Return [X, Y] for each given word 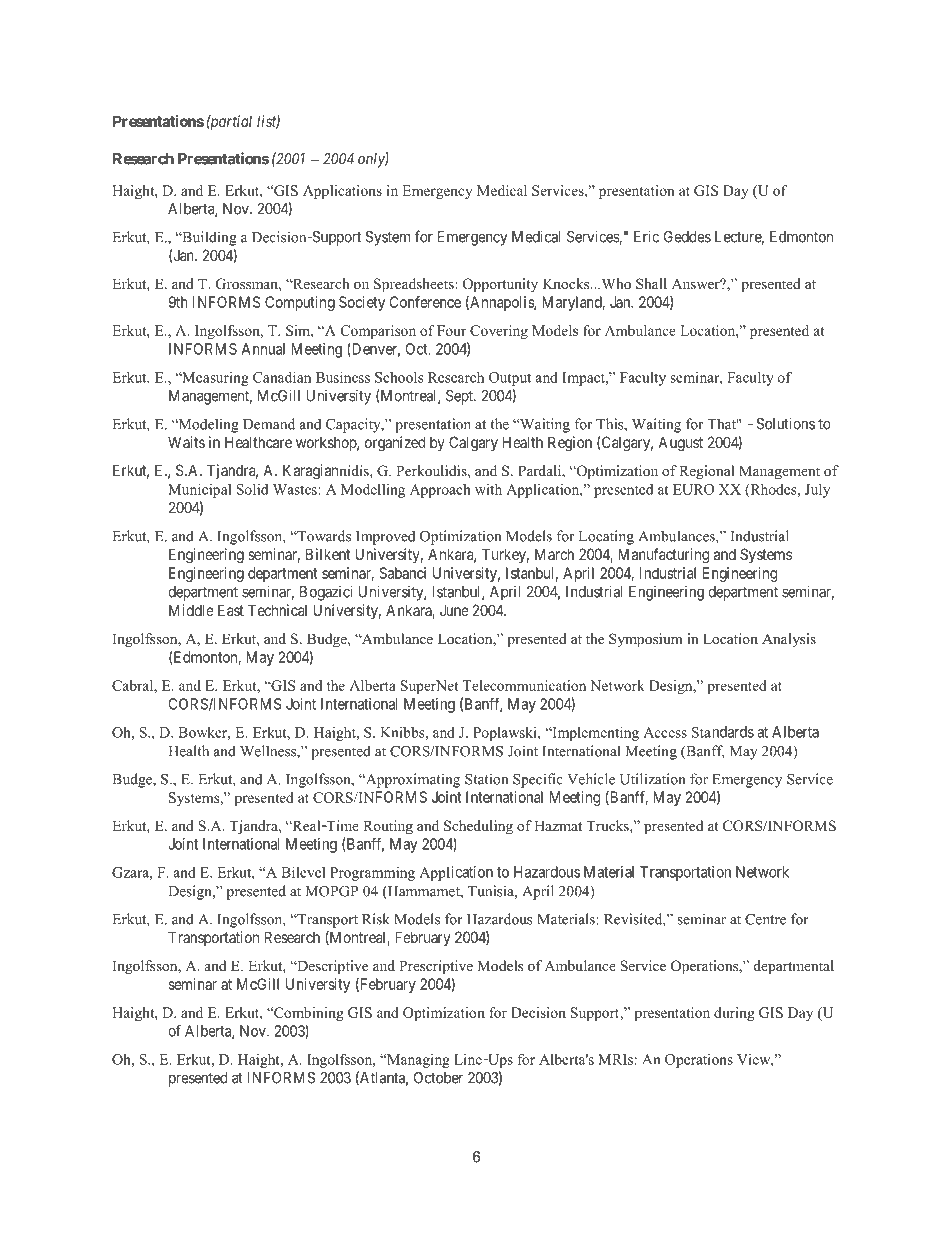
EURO [693, 489]
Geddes [687, 237]
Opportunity [500, 285]
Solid [252, 489]
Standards [723, 732]
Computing [300, 303]
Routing [388, 827]
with [488, 489]
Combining [308, 1014]
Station [486, 779]
